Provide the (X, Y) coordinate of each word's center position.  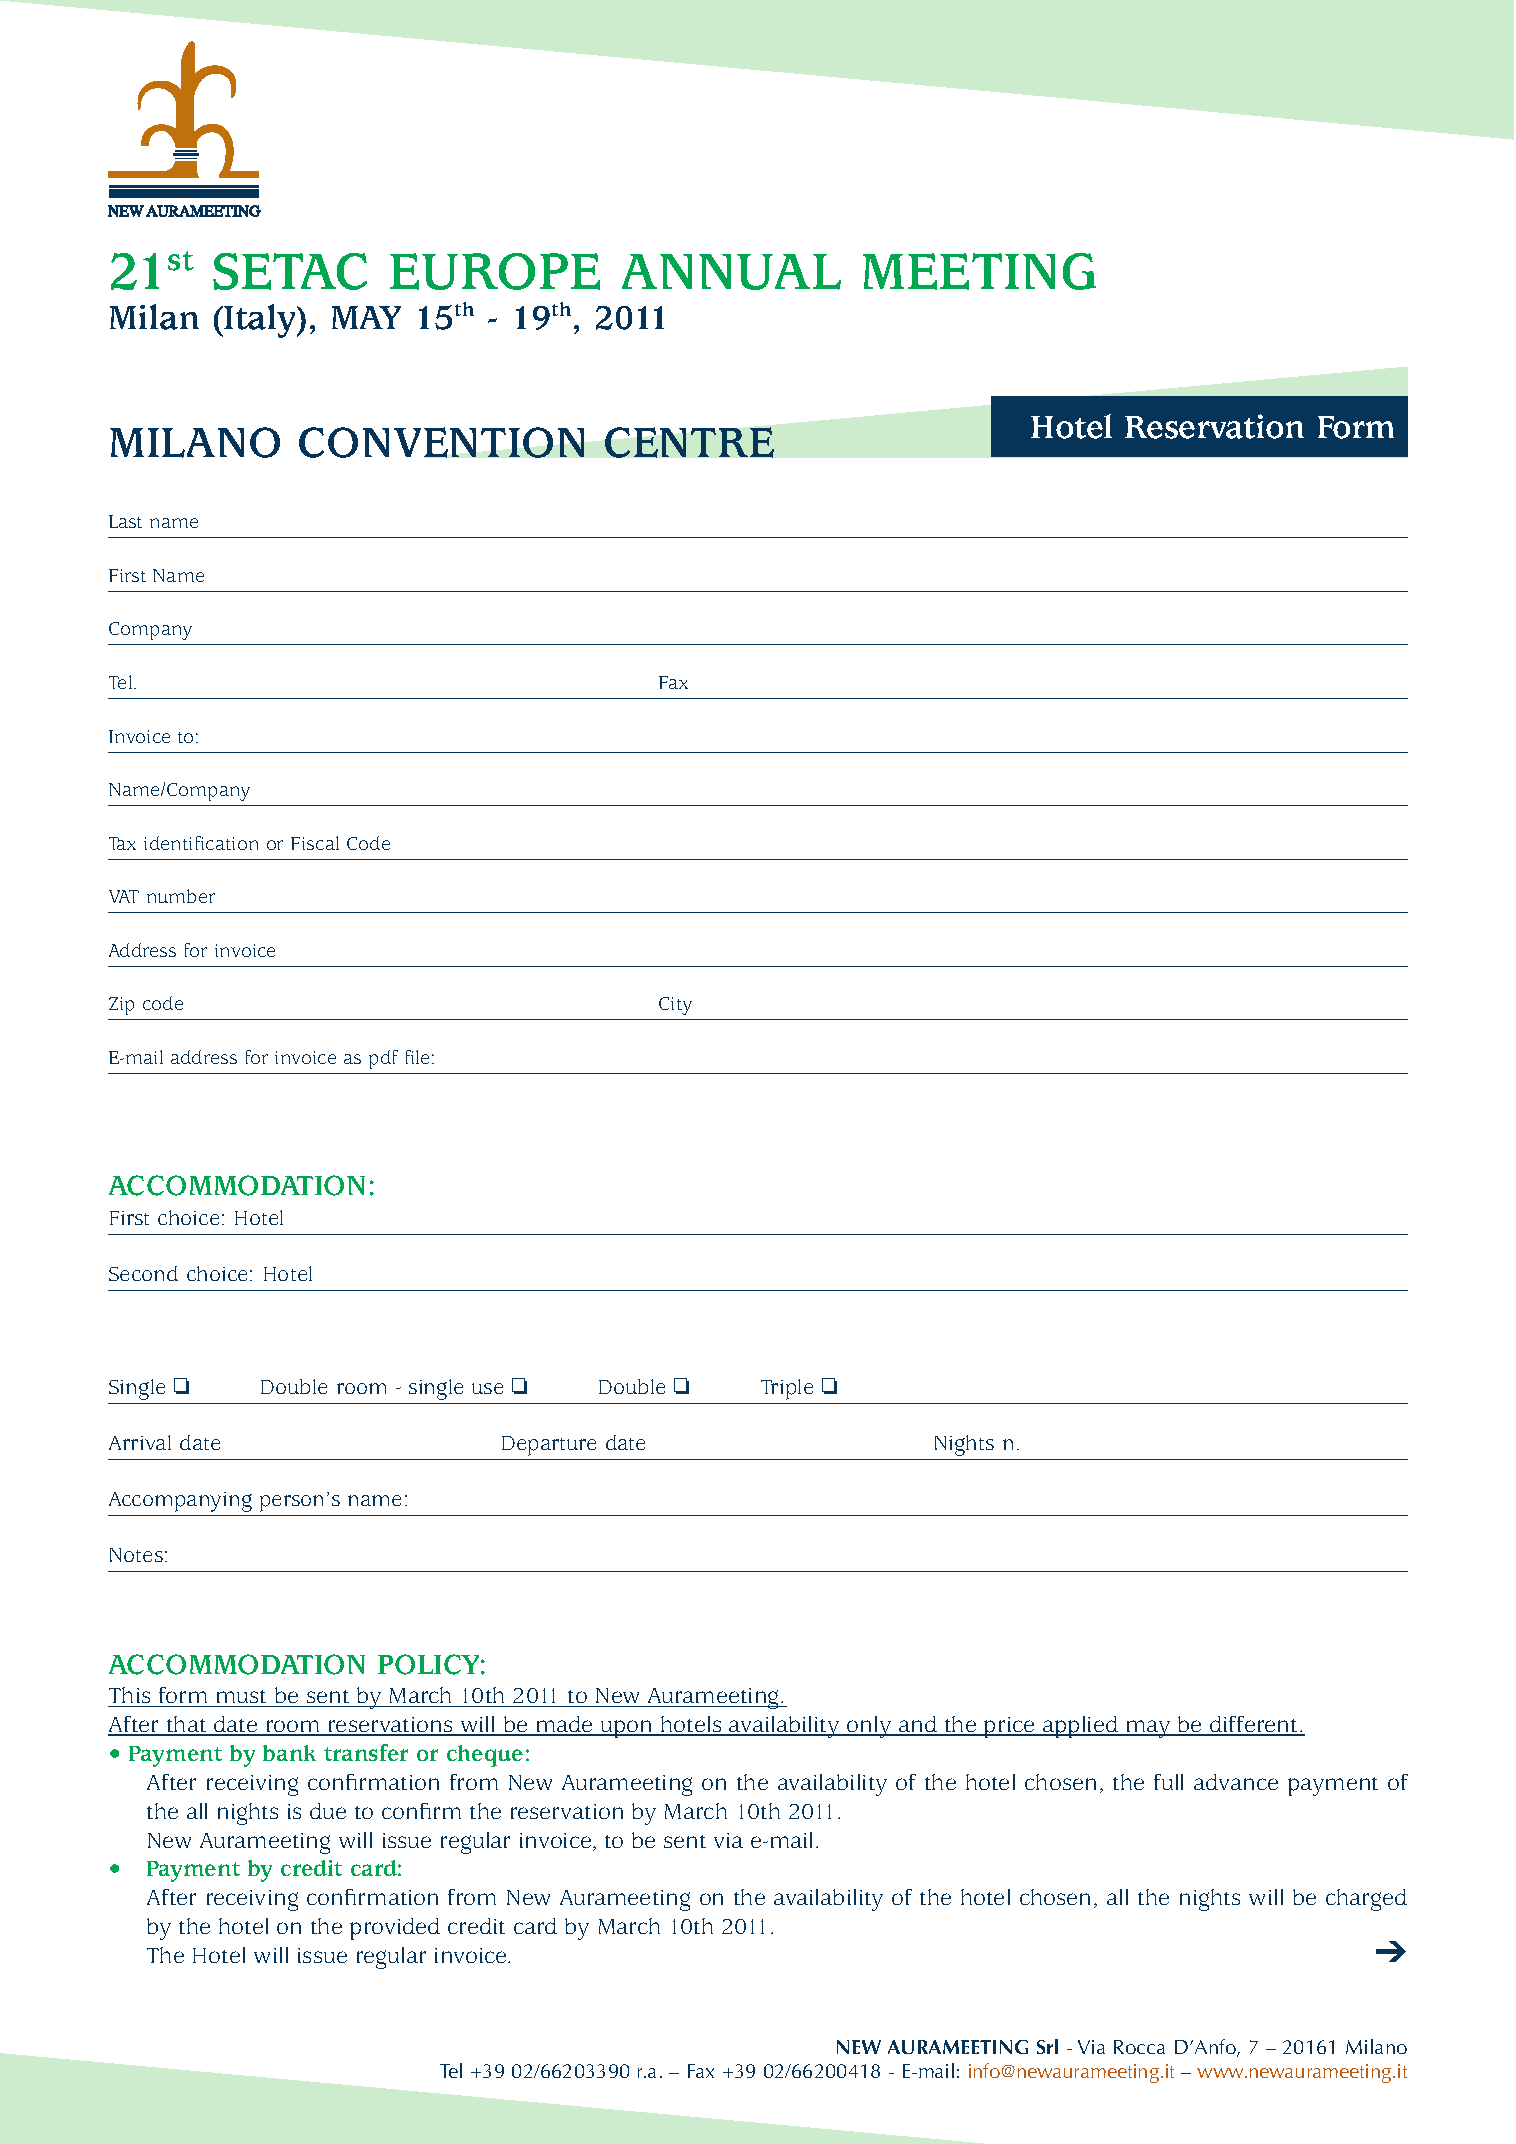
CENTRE (689, 442)
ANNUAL (731, 272)
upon (627, 1729)
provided (395, 1929)
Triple (787, 1389)
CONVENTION (441, 442)
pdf (383, 1059)
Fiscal (315, 843)
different (1254, 1725)
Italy (261, 321)
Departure (549, 1446)
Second (143, 1273)
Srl (1047, 2046)
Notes (136, 1555)
